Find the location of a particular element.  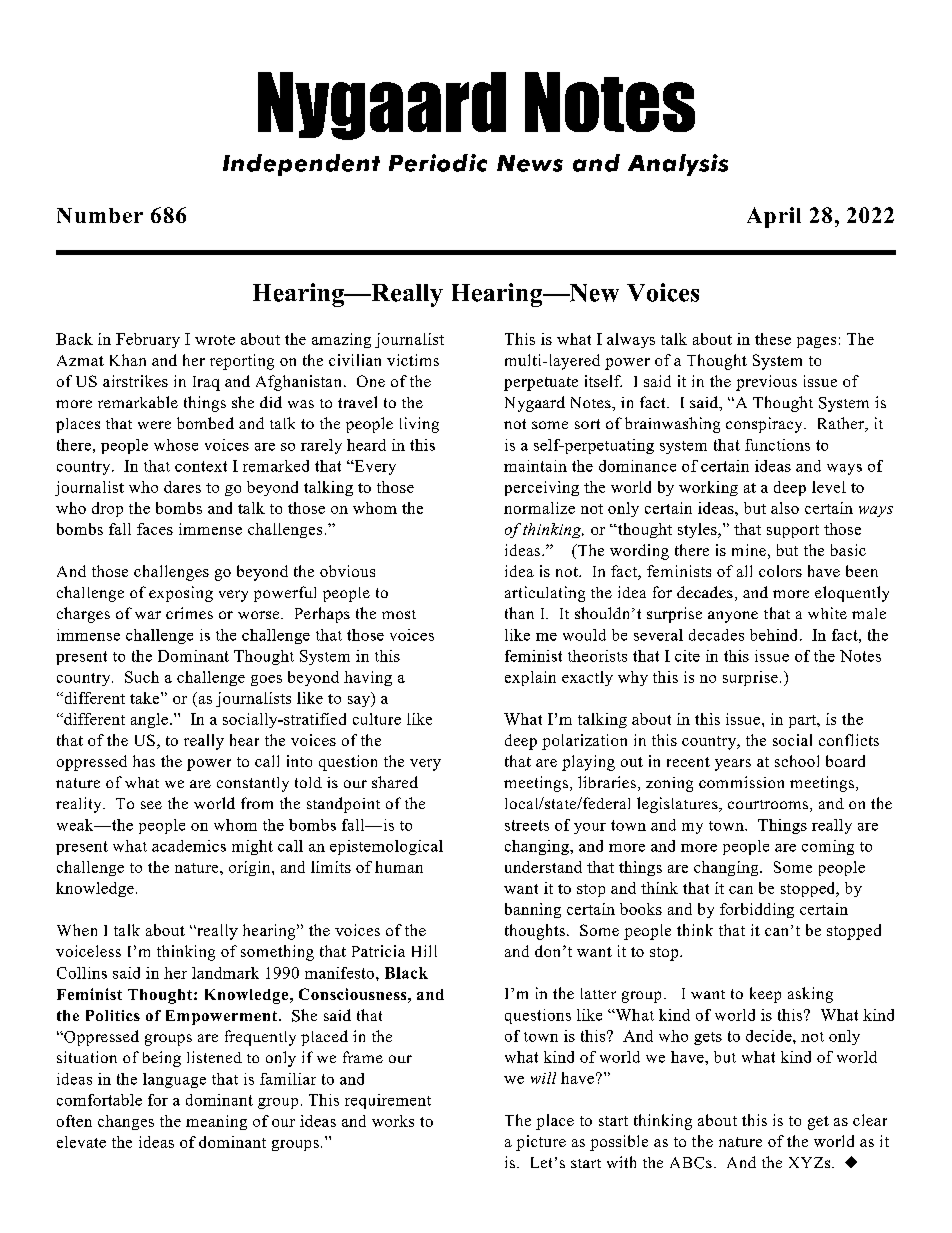

Periodic is located at coordinates (438, 163).
